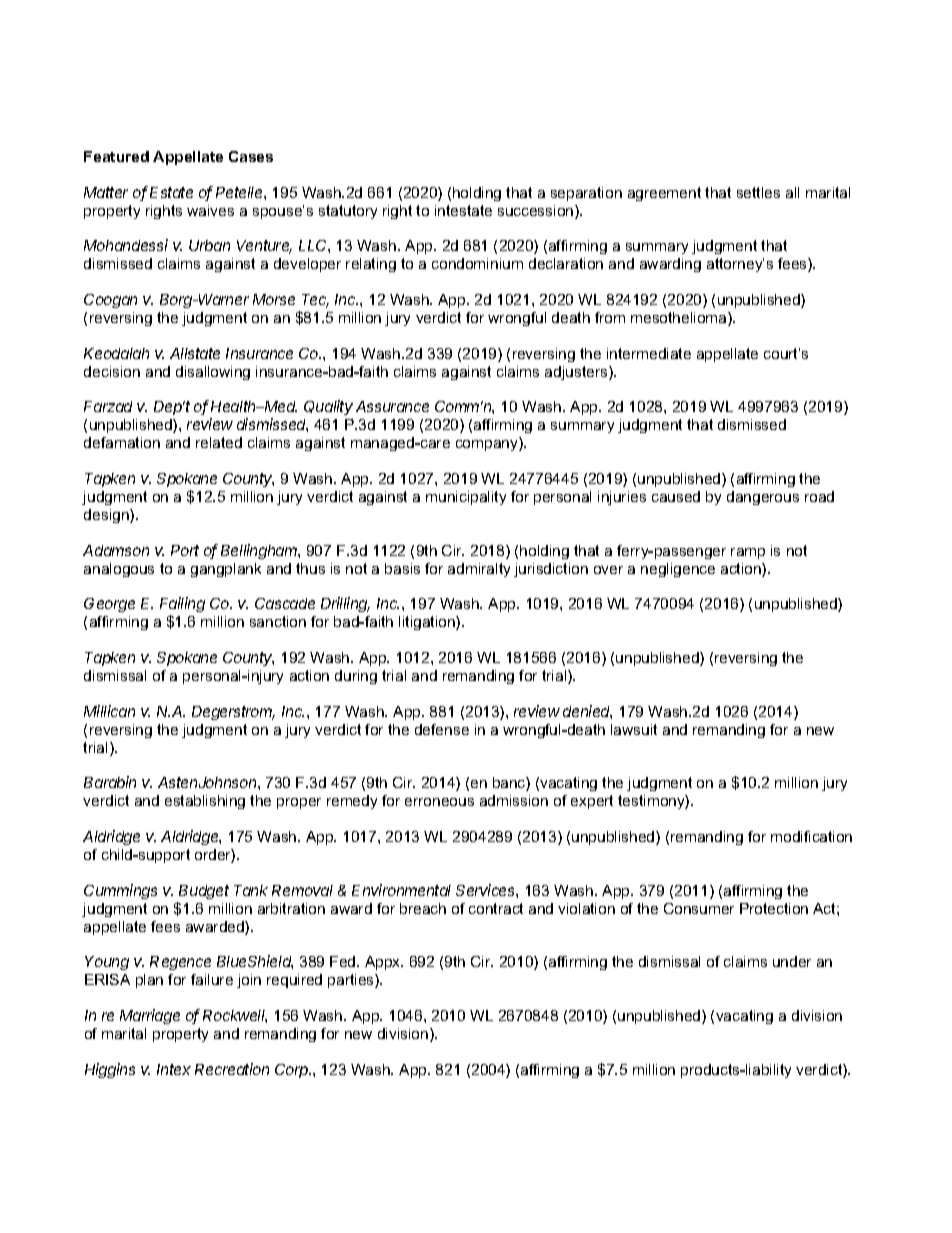  What do you see at coordinates (232, 1069) in the document?
I see `Recreation` at bounding box center [232, 1069].
